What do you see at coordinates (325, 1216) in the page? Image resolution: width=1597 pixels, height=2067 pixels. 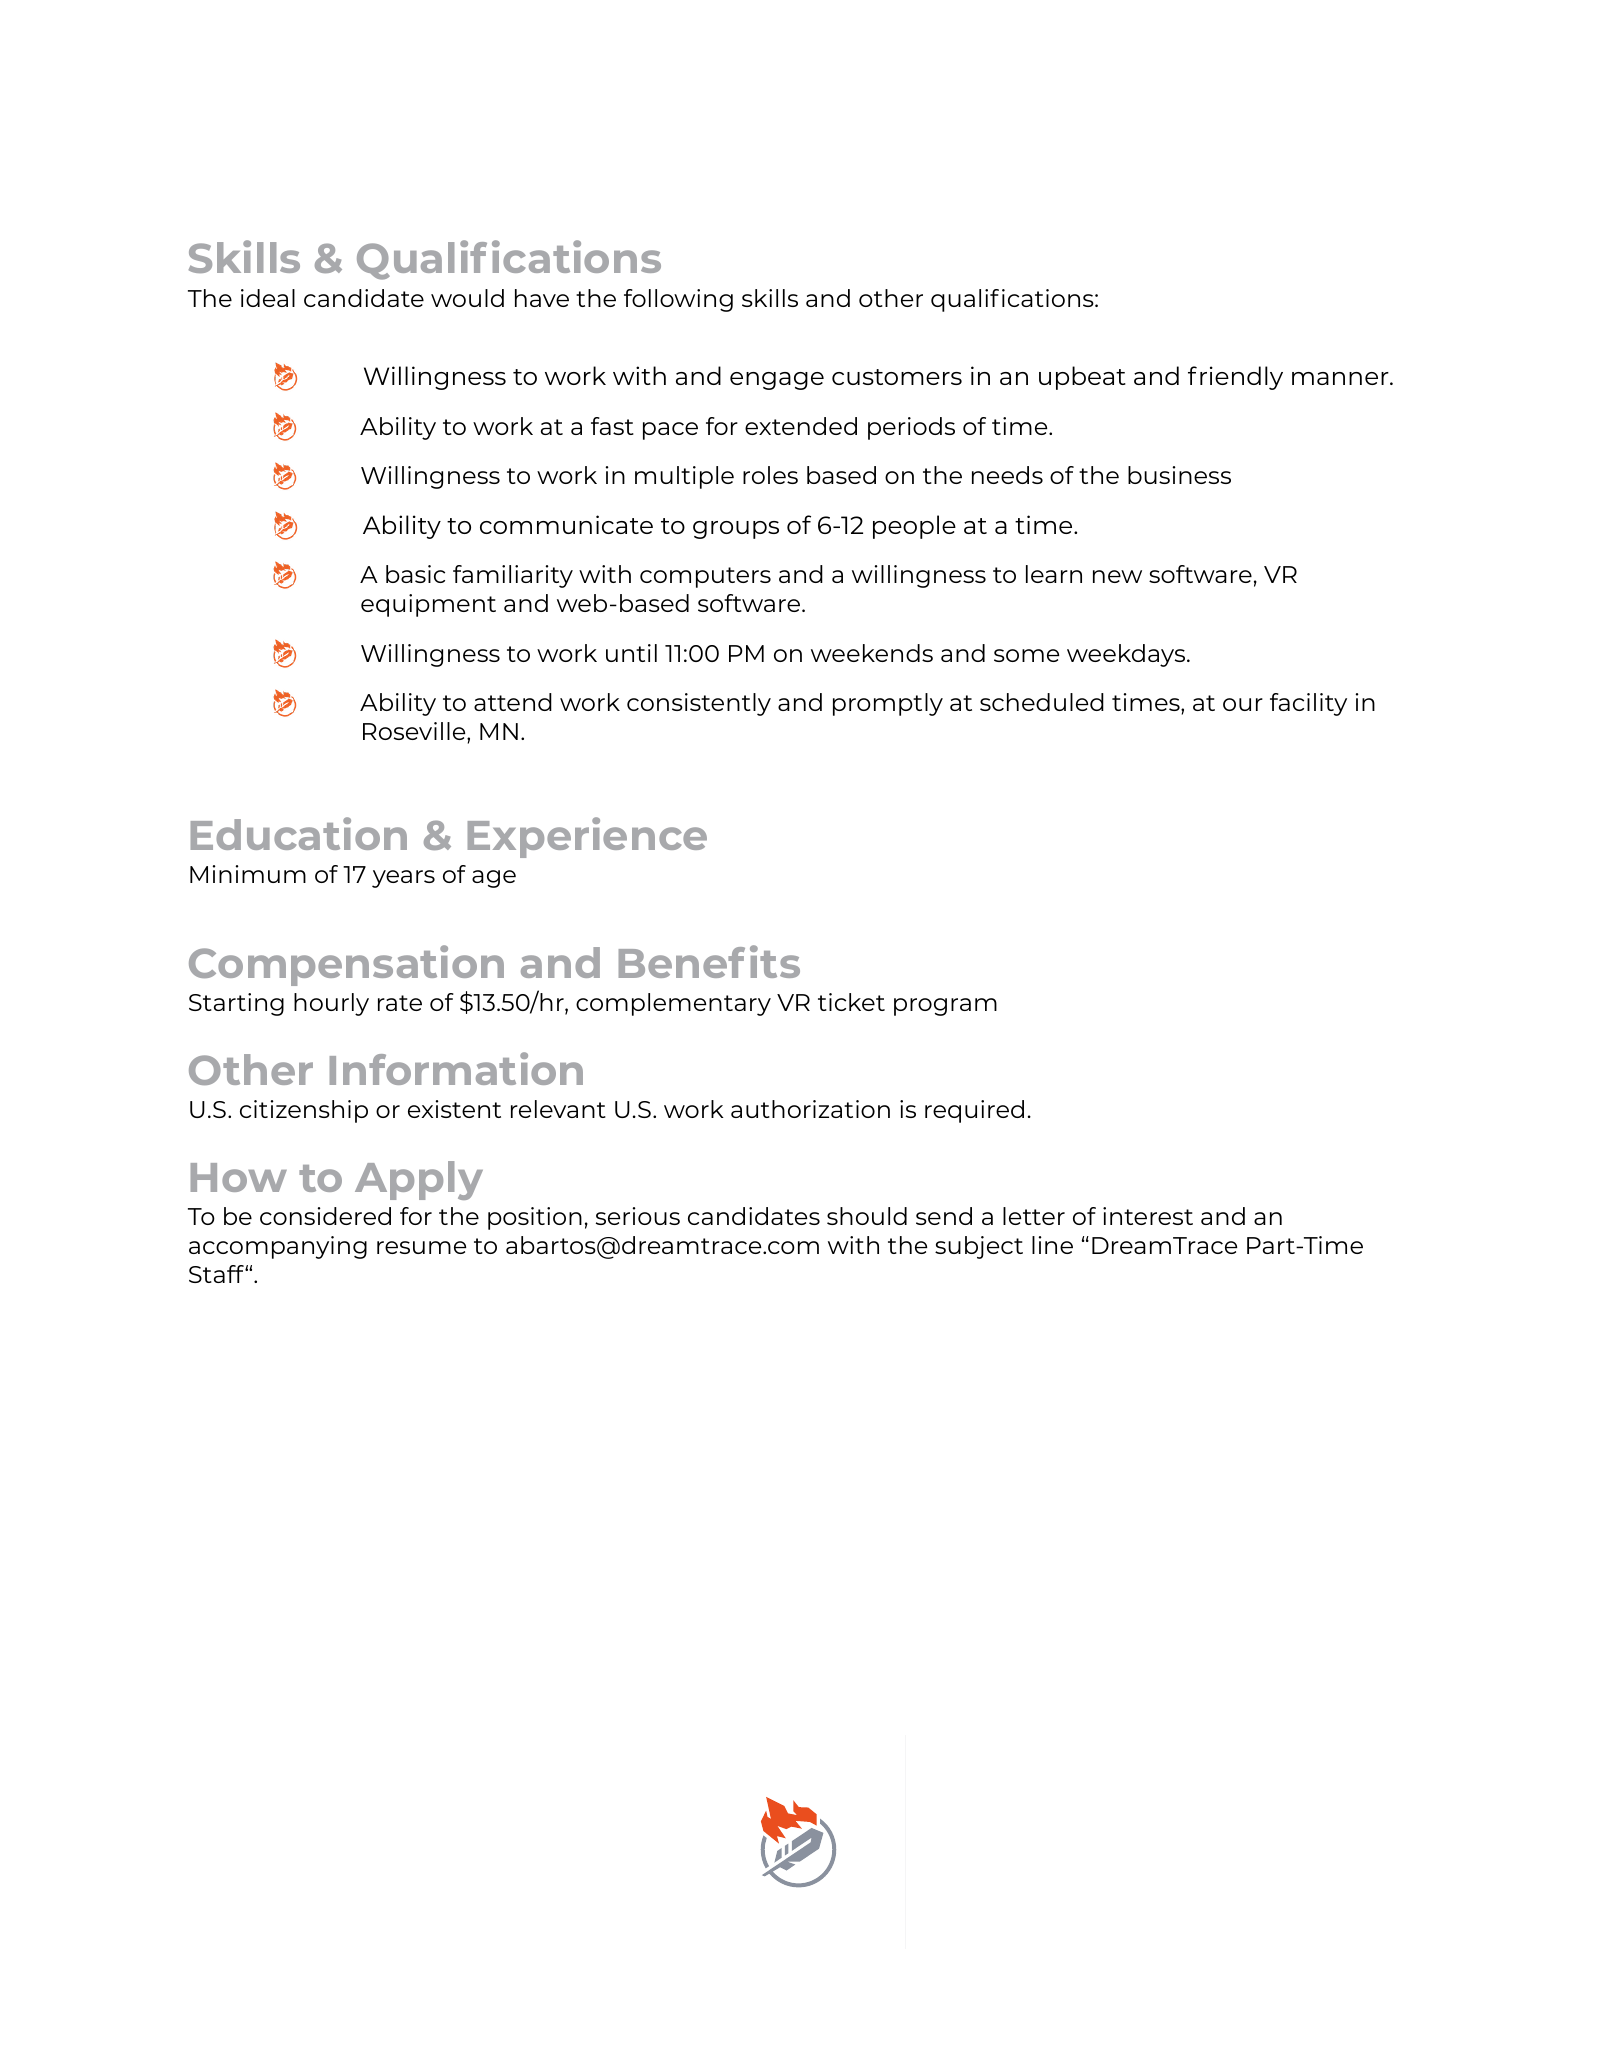 I see `considered` at bounding box center [325, 1216].
